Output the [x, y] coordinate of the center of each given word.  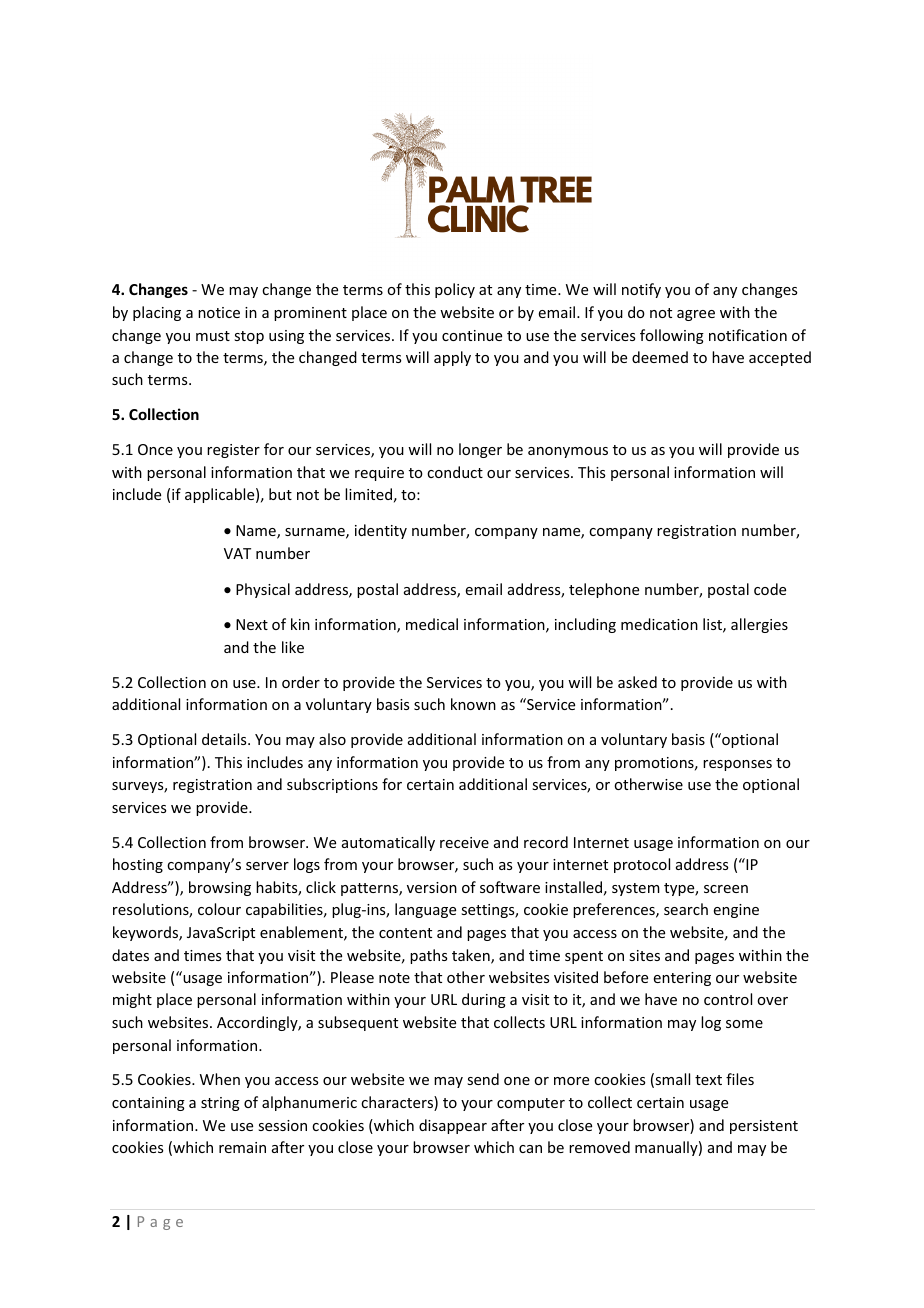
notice [219, 312]
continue [472, 335]
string [220, 1104]
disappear [453, 1126]
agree [696, 315]
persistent [764, 1127]
